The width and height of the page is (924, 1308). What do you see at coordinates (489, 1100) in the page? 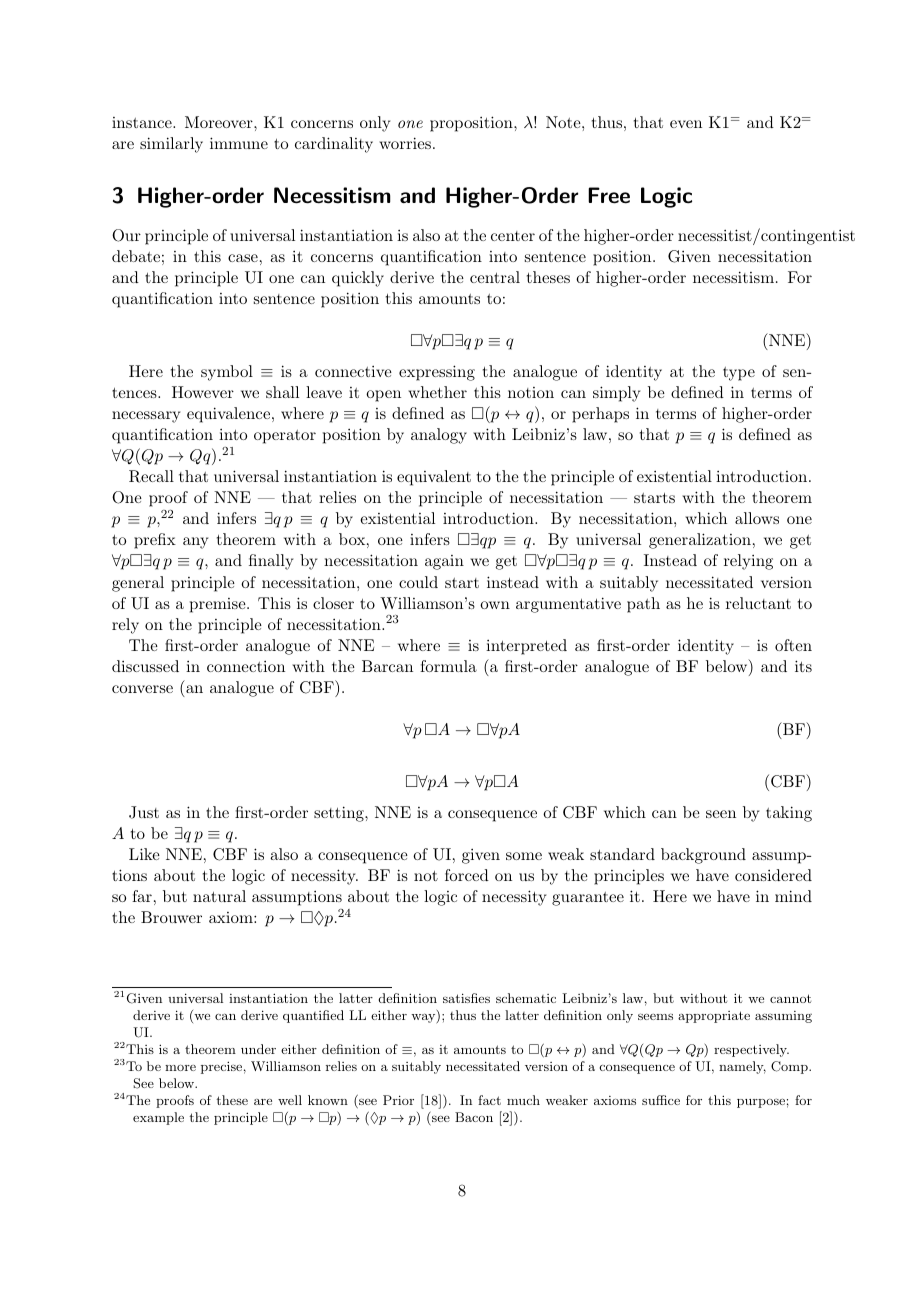
I see `fact` at bounding box center [489, 1100].
